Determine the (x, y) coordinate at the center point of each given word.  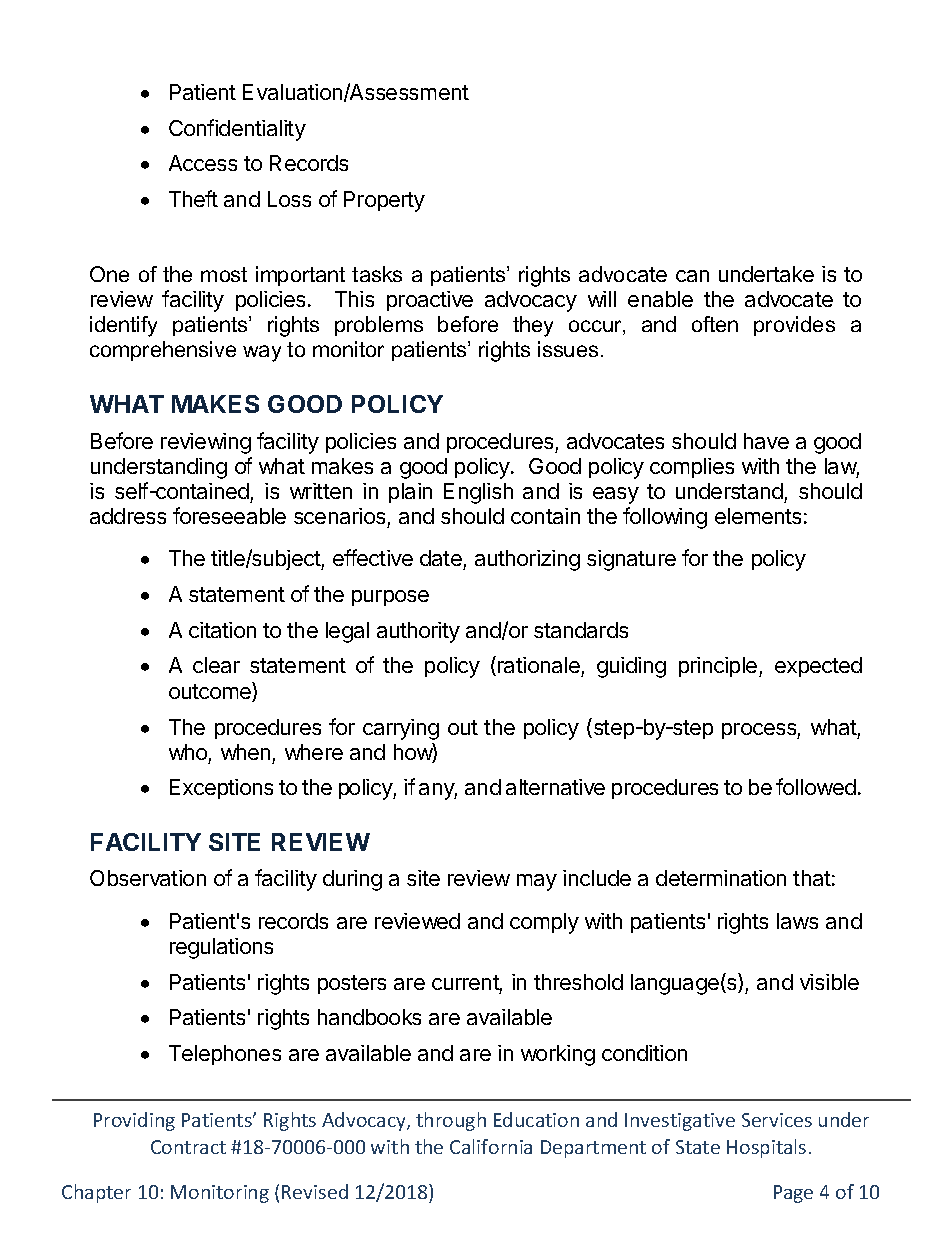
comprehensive (163, 351)
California (491, 1146)
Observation (148, 878)
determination (721, 878)
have (766, 441)
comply (544, 923)
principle (719, 667)
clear (216, 665)
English (478, 493)
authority (418, 632)
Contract (188, 1147)
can (692, 276)
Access (203, 163)
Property (384, 201)
